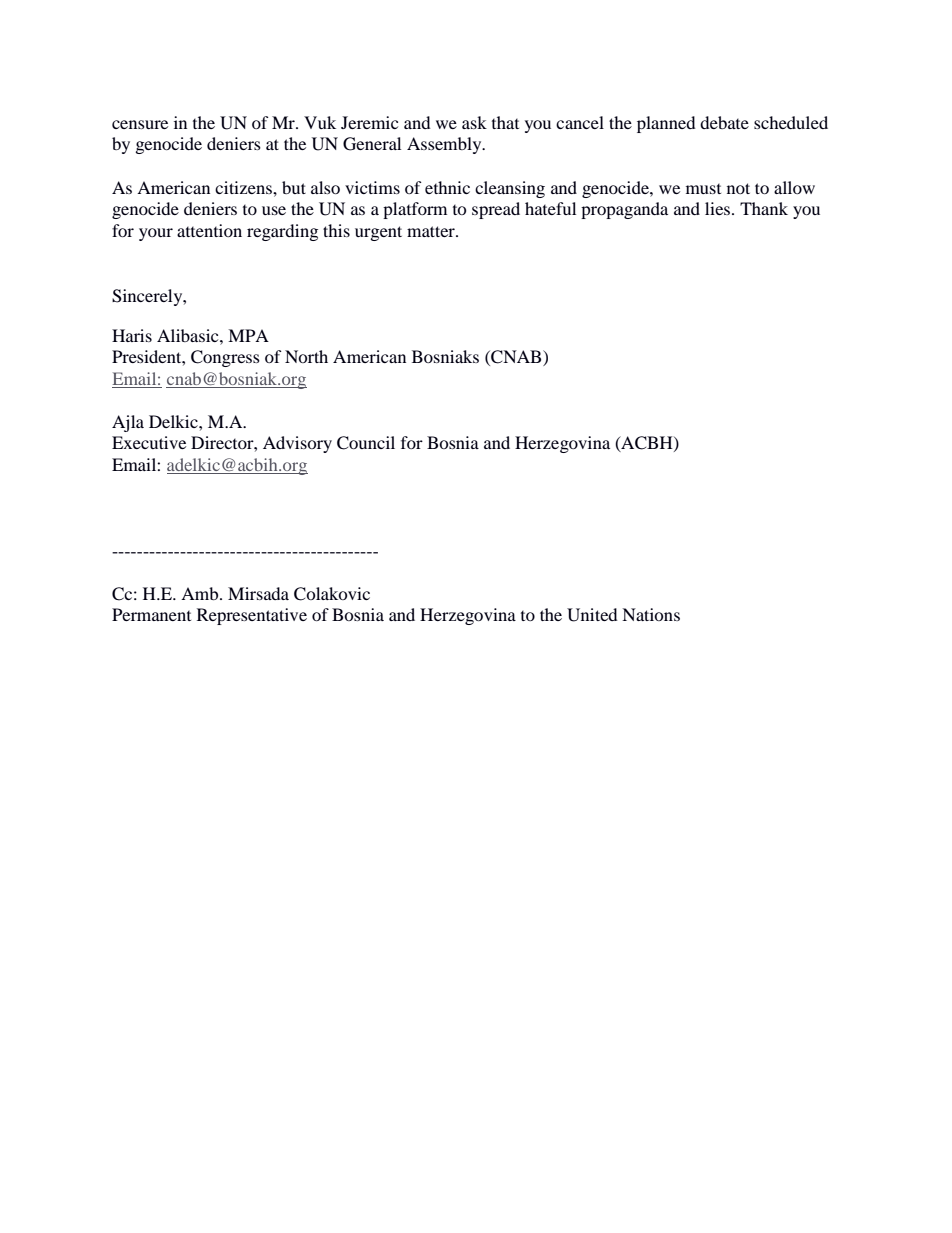 This page has width=952, height=1233. I want to click on Council, so click(366, 443).
